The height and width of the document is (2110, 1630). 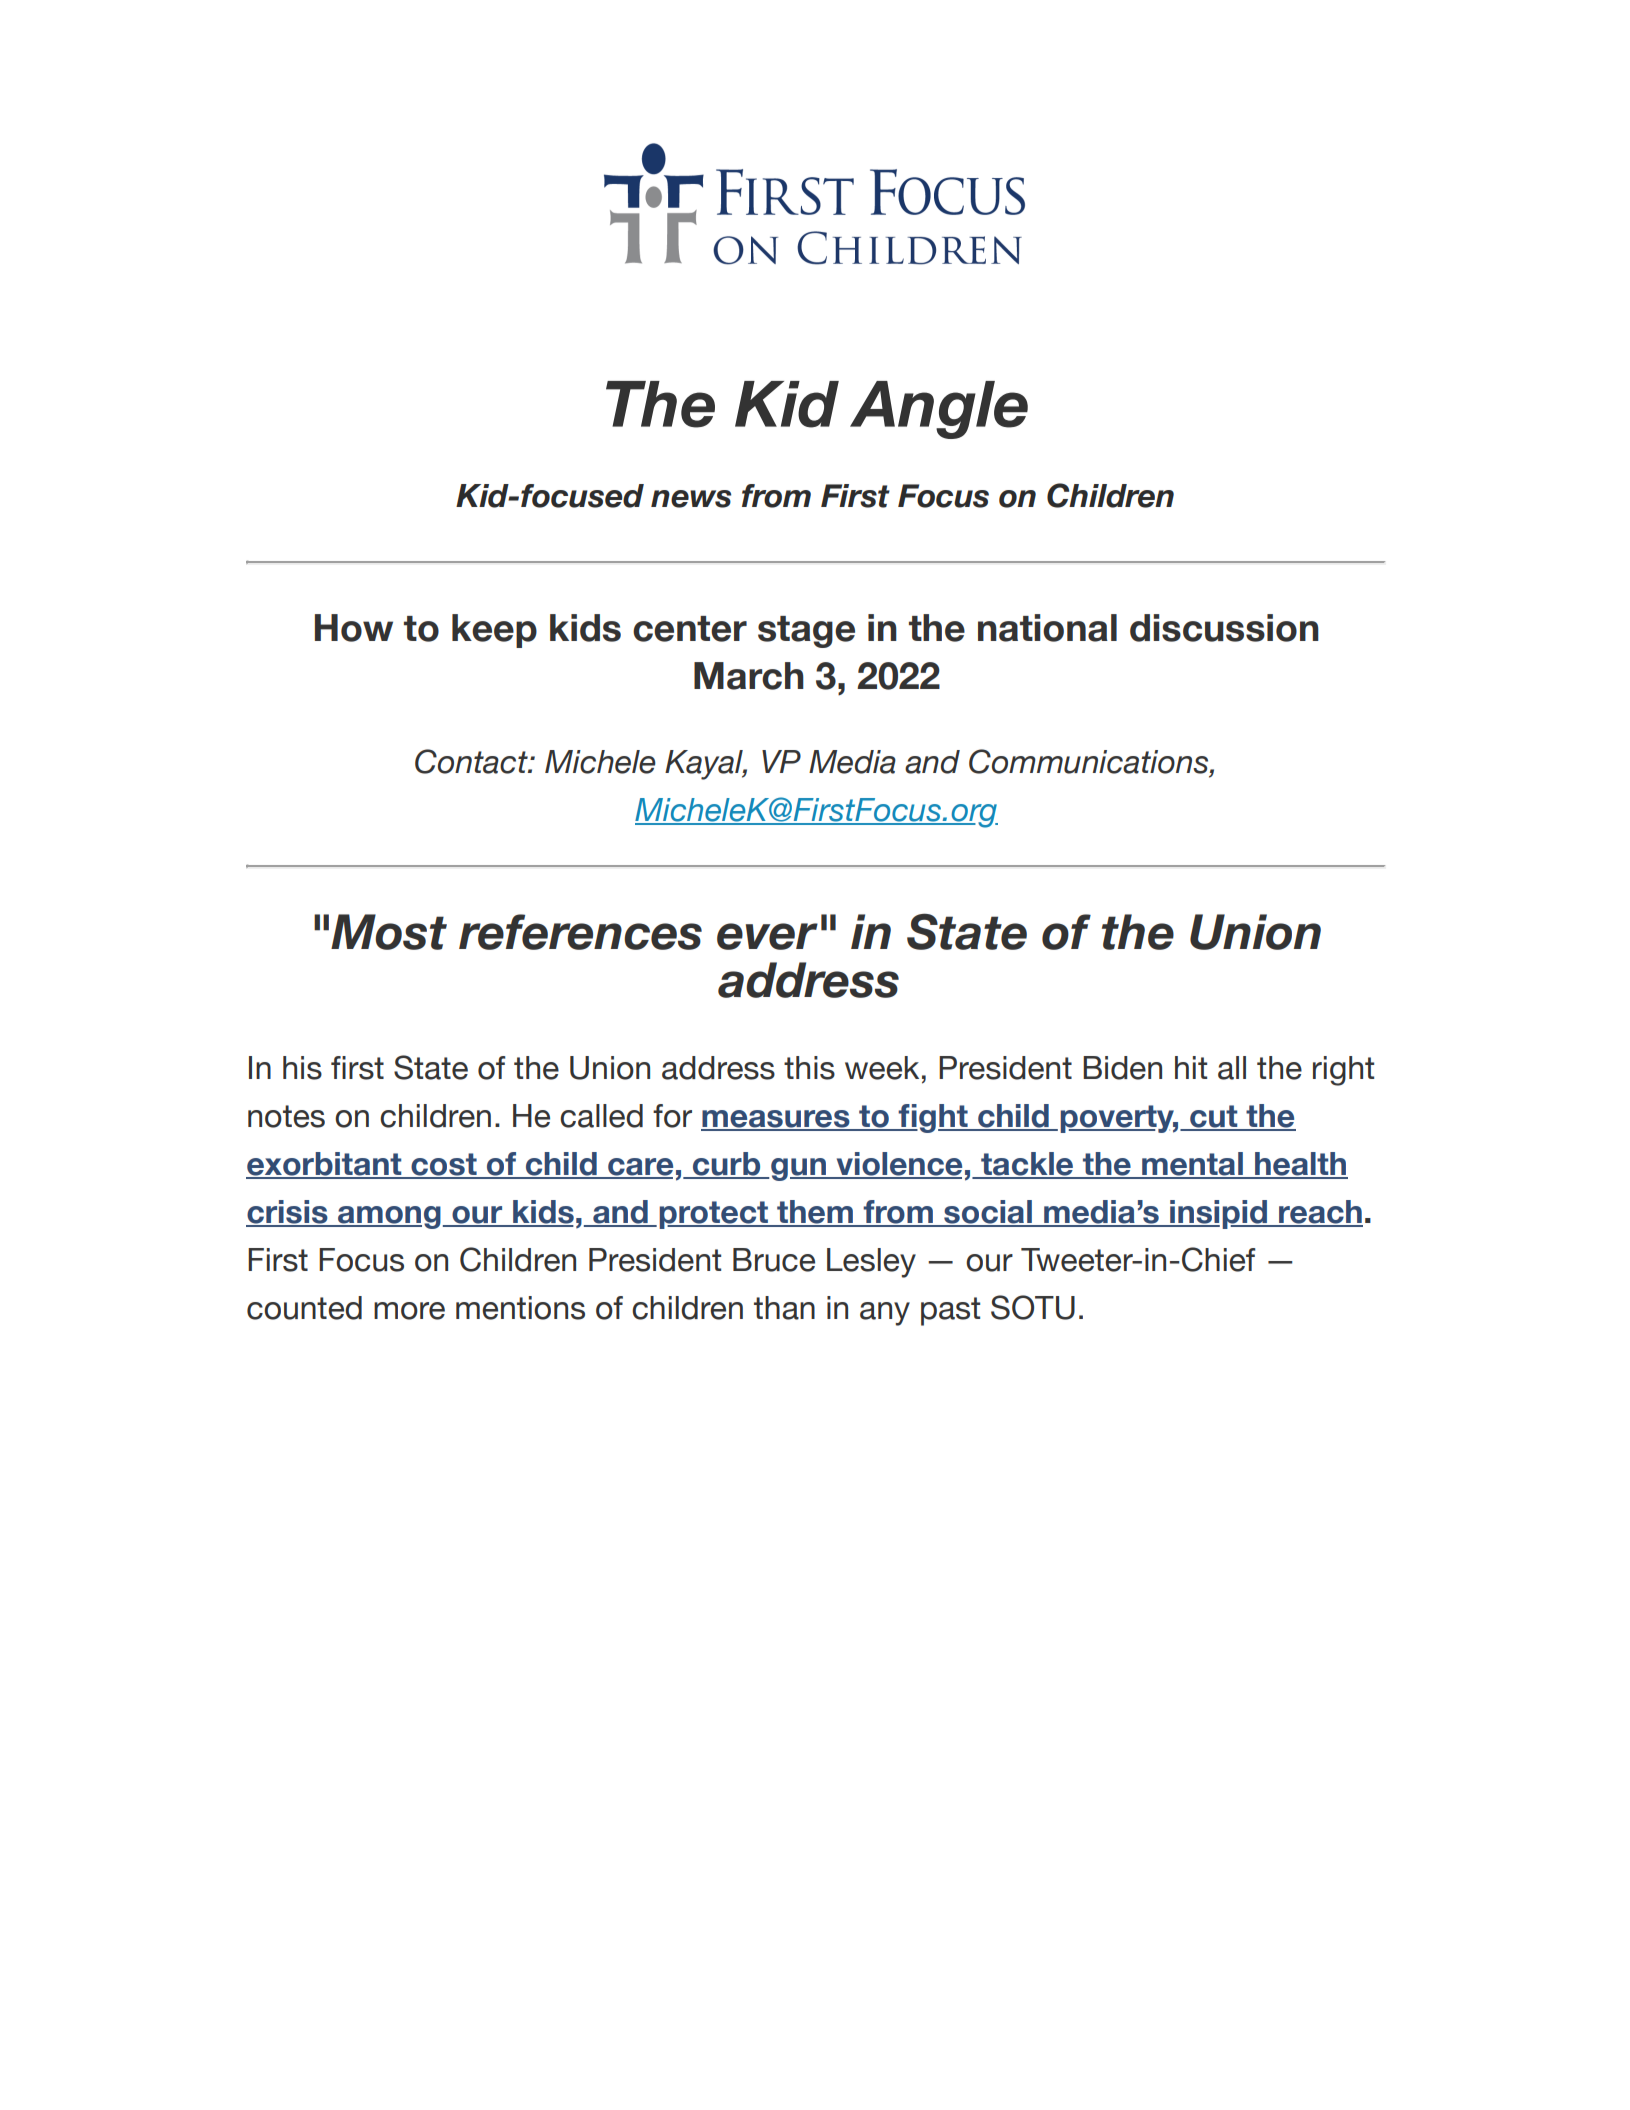 What do you see at coordinates (1191, 1067) in the document?
I see `hit` at bounding box center [1191, 1067].
